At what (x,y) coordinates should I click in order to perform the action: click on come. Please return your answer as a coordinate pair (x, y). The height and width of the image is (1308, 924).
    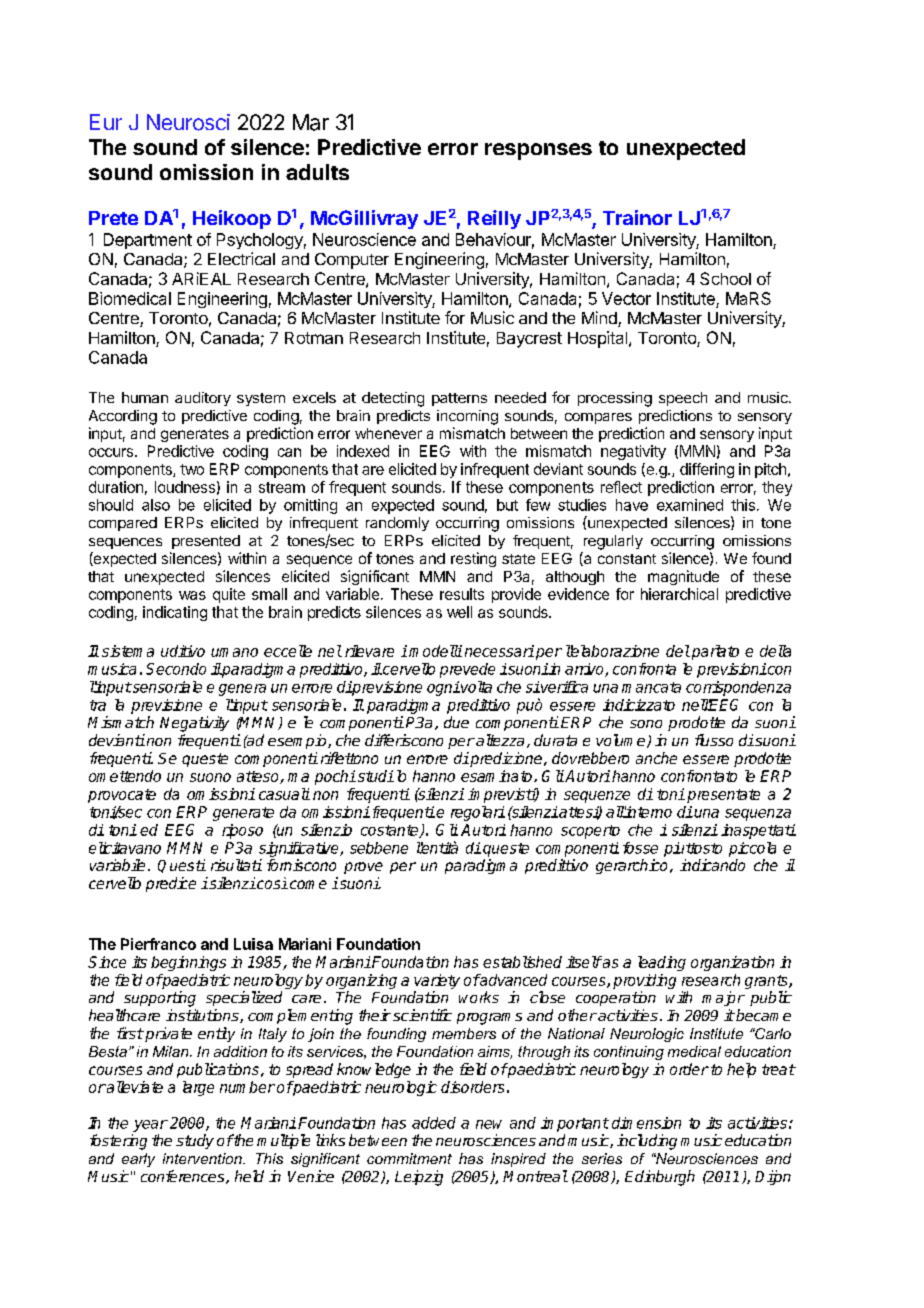
    Looking at the image, I should click on (308, 884).
